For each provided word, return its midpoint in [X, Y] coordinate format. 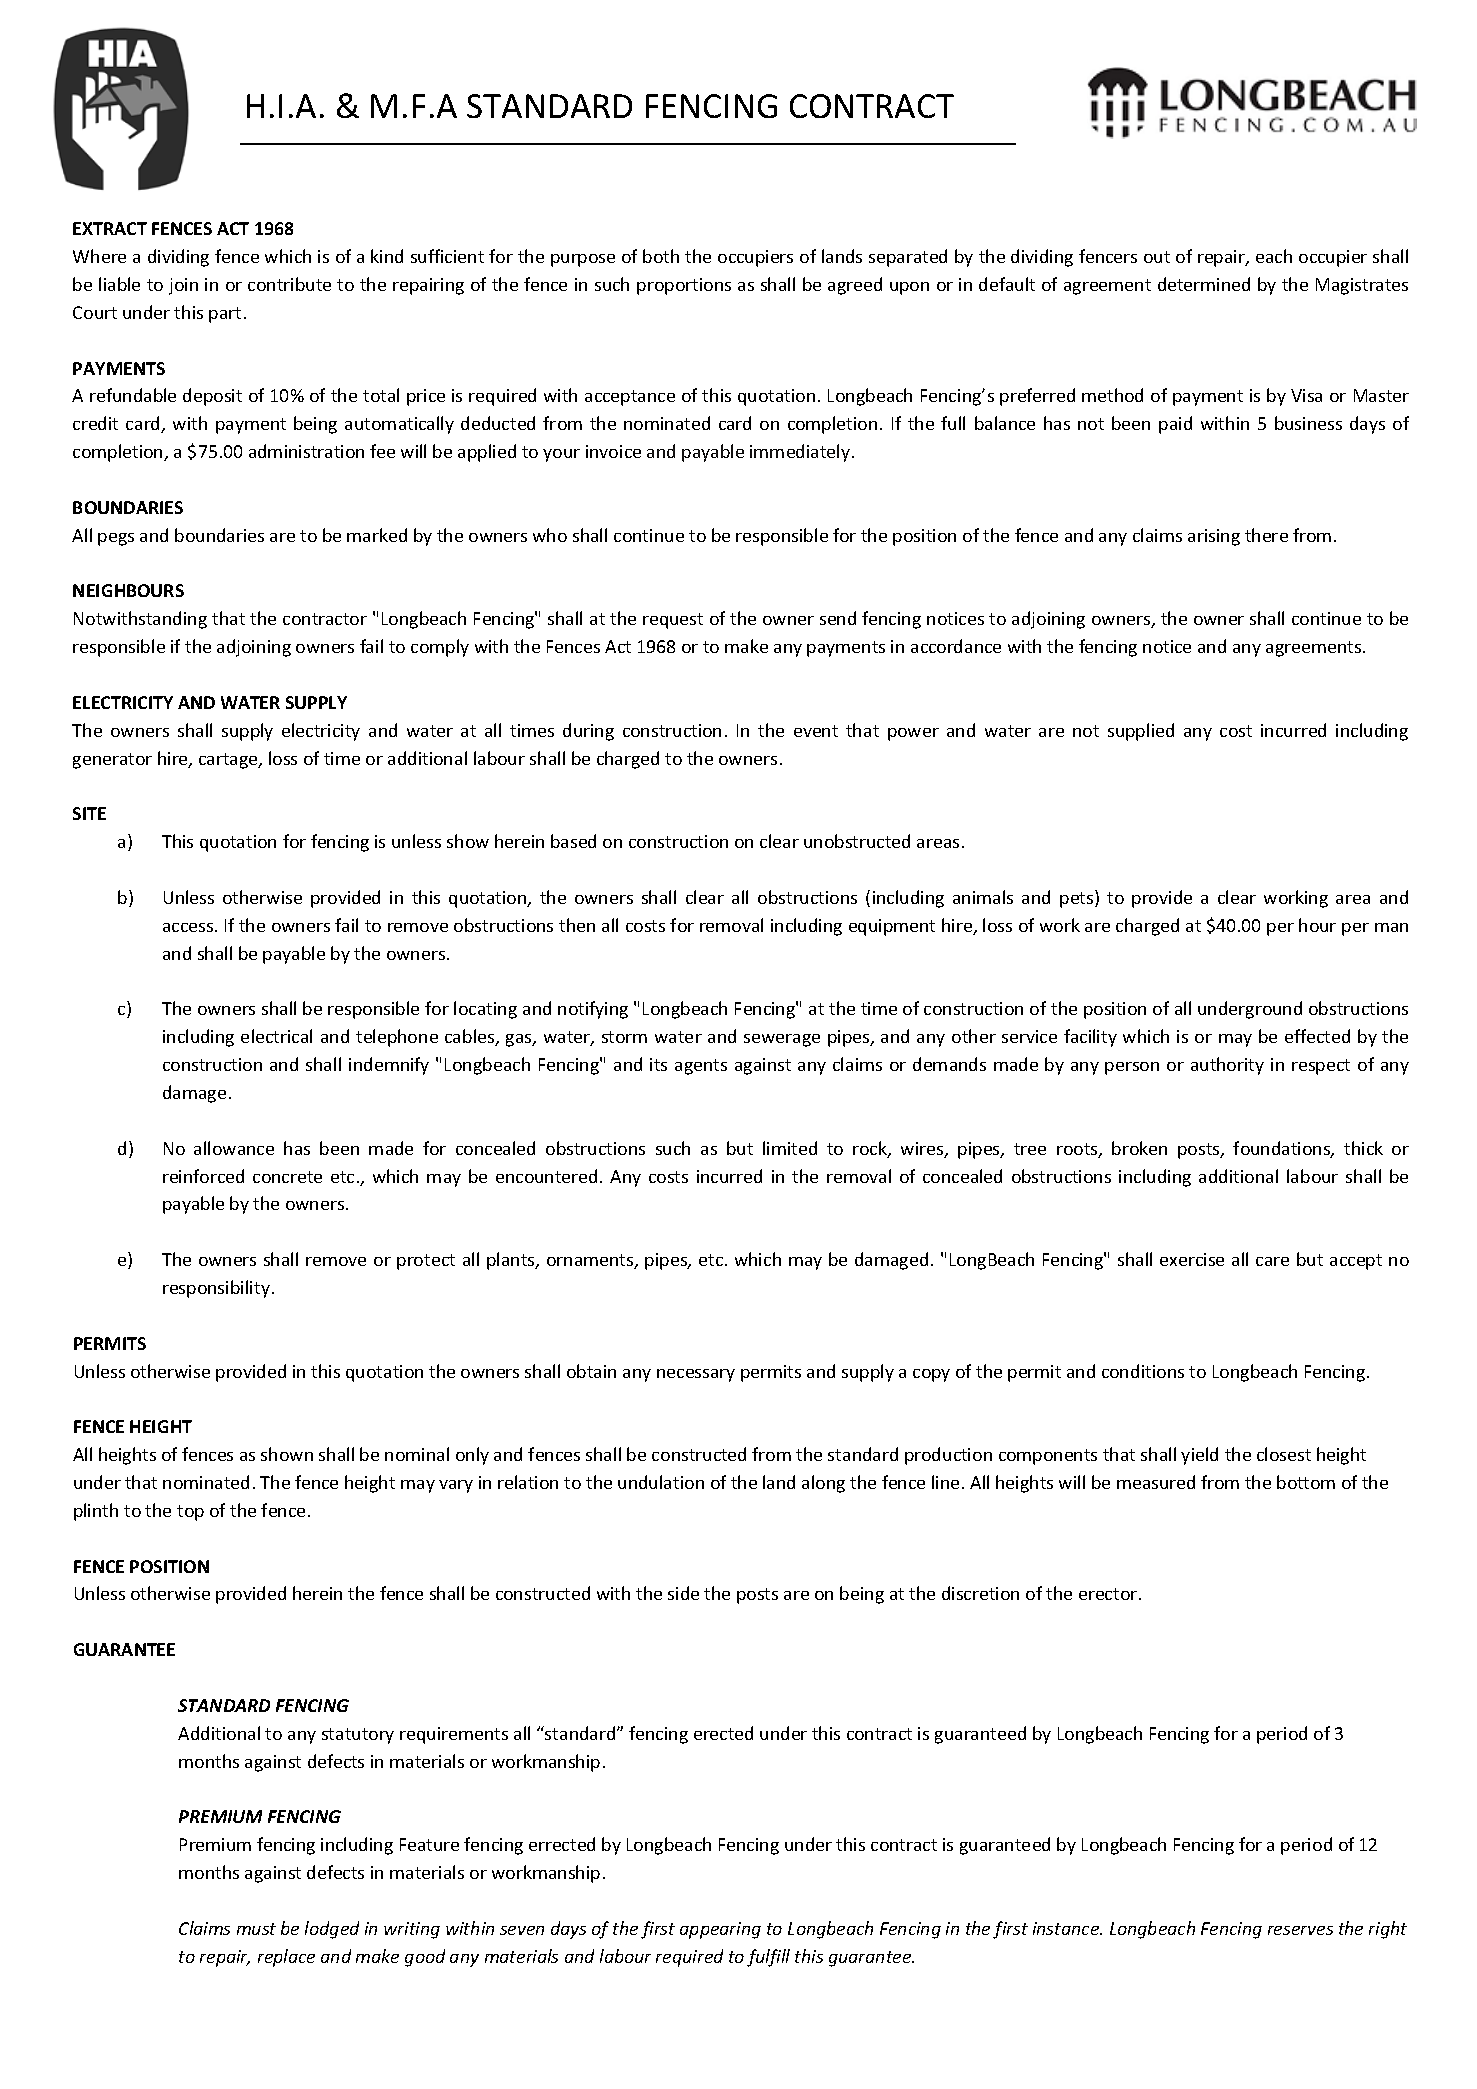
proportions [684, 286]
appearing [720, 1930]
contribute [289, 284]
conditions [1143, 1371]
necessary [696, 1375]
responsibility [216, 1289]
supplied [1141, 732]
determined [1204, 284]
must [256, 1929]
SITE [89, 813]
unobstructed [857, 841]
